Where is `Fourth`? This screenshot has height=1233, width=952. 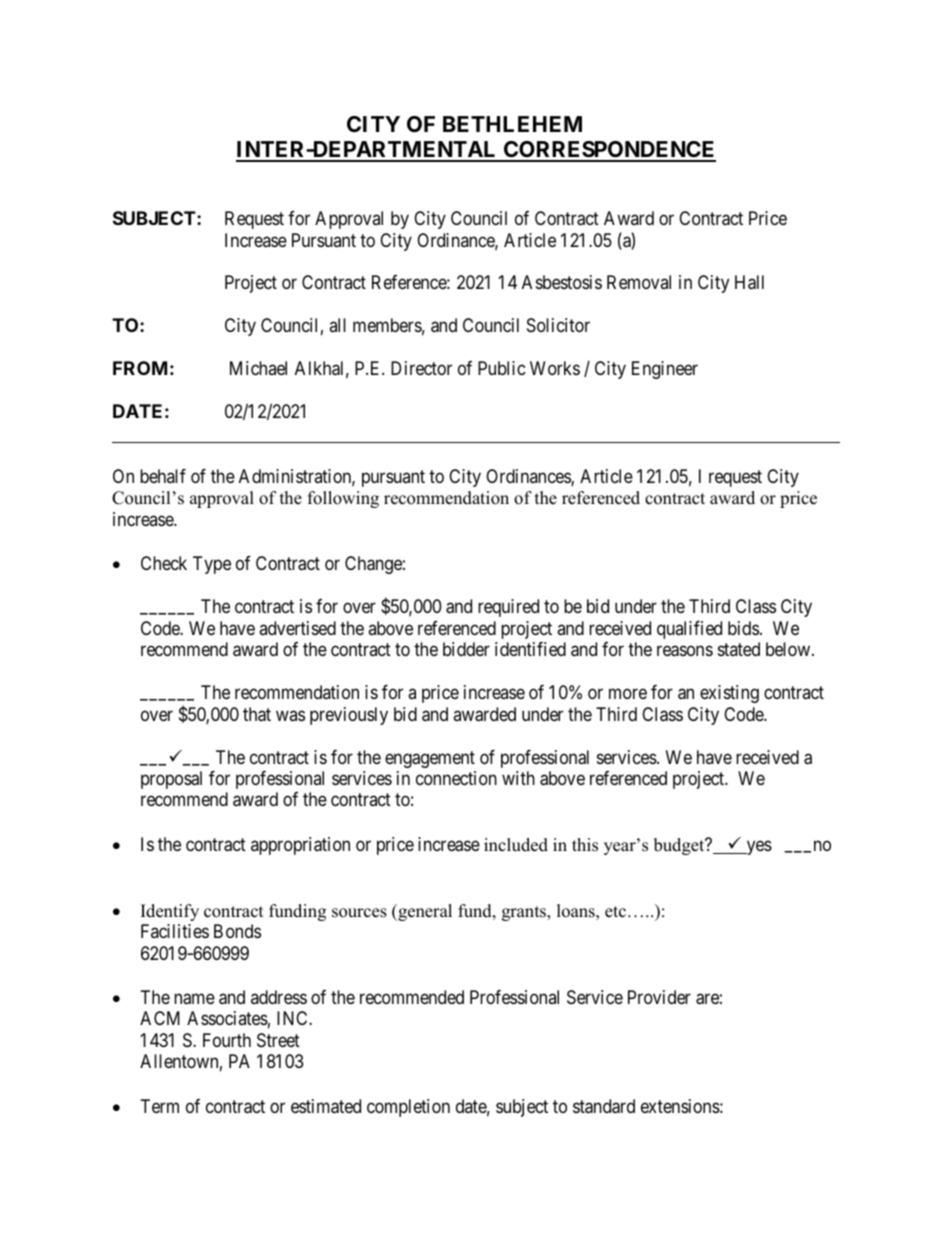 Fourth is located at coordinates (227, 1040).
